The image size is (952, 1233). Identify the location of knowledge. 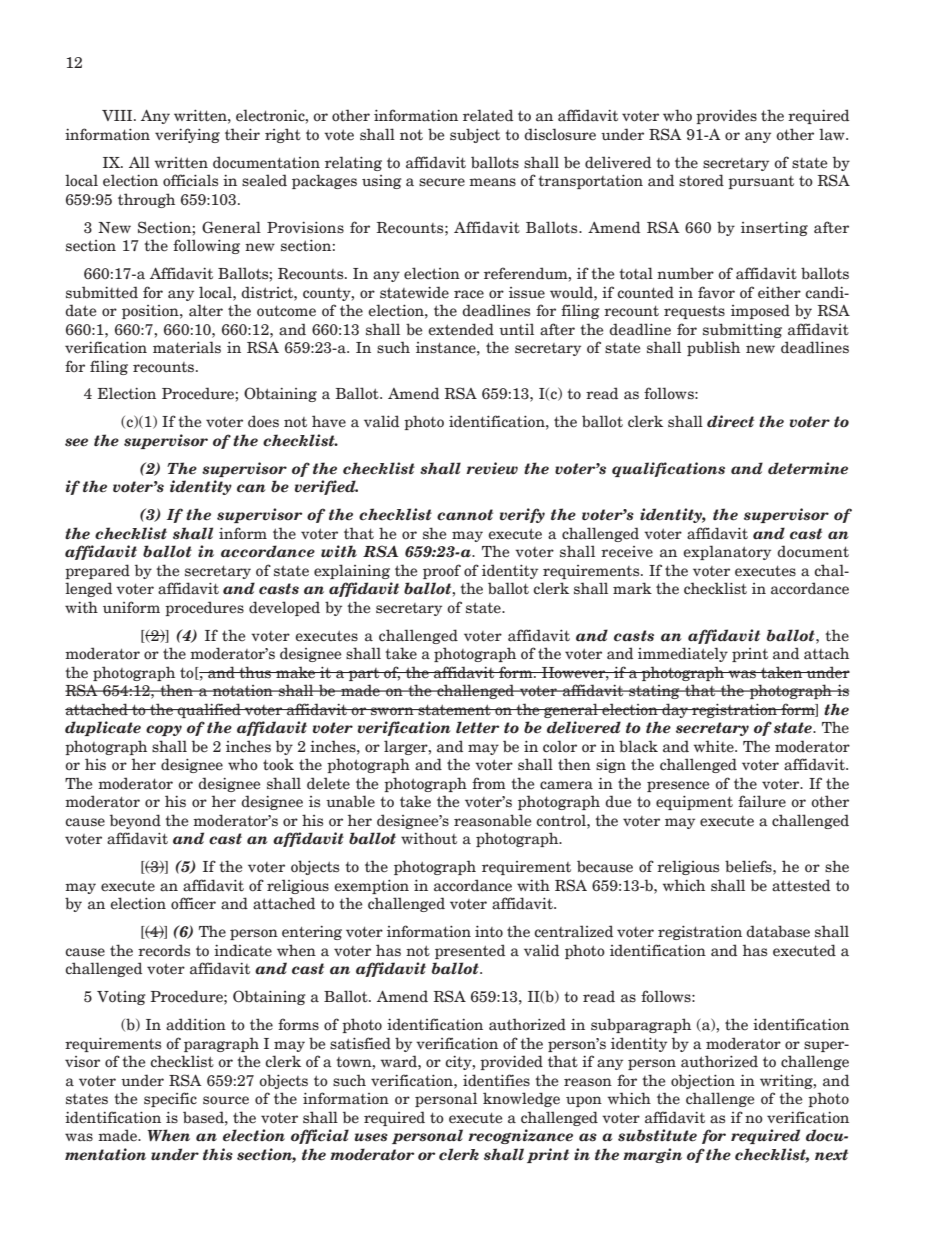
(521, 1099).
